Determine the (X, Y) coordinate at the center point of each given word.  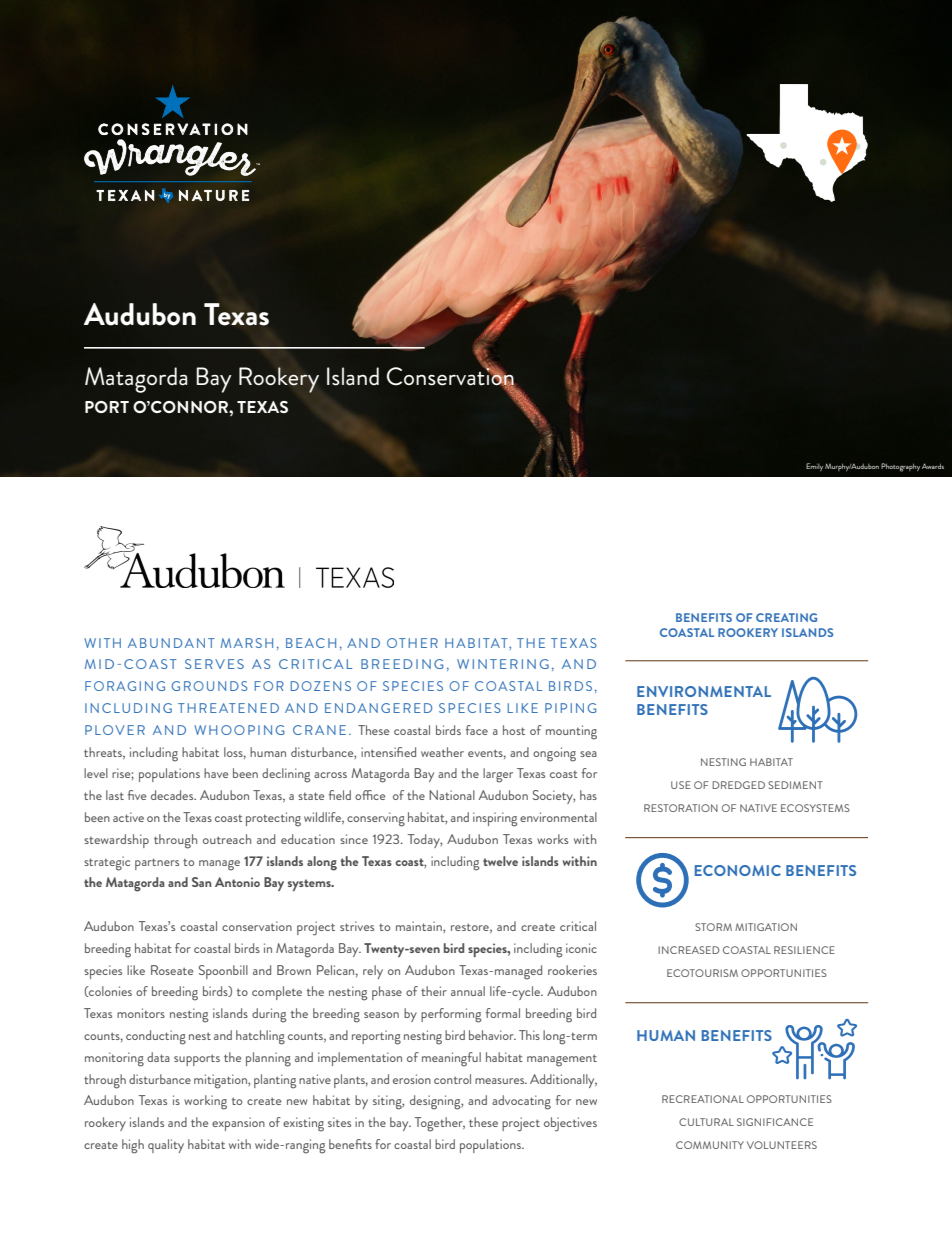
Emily (814, 467)
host (514, 730)
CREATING (786, 617)
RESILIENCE (804, 950)
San (202, 882)
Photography (900, 467)
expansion (238, 1124)
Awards (933, 466)
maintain (420, 926)
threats (104, 753)
